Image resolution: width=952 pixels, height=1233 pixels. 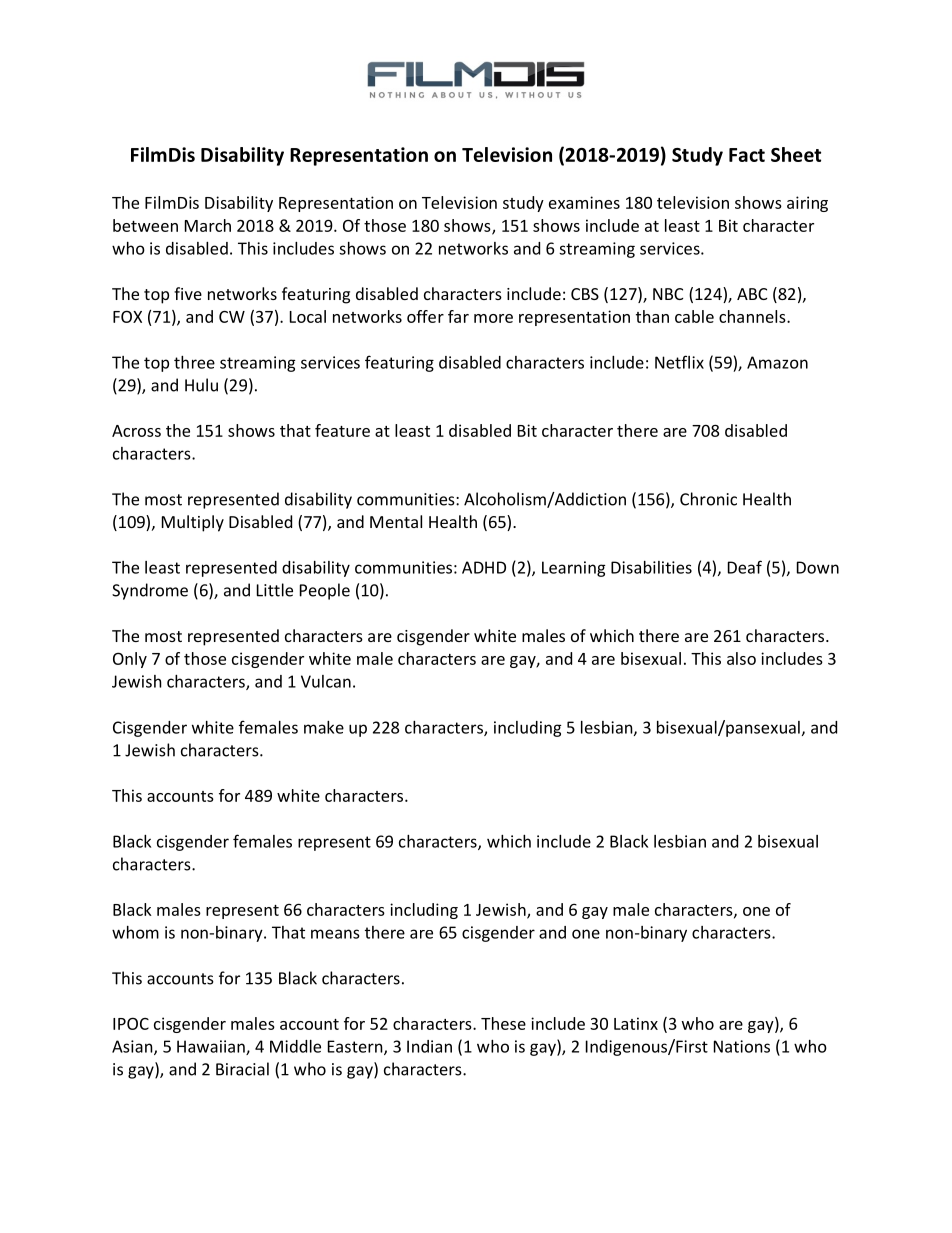 I want to click on March, so click(x=208, y=225).
